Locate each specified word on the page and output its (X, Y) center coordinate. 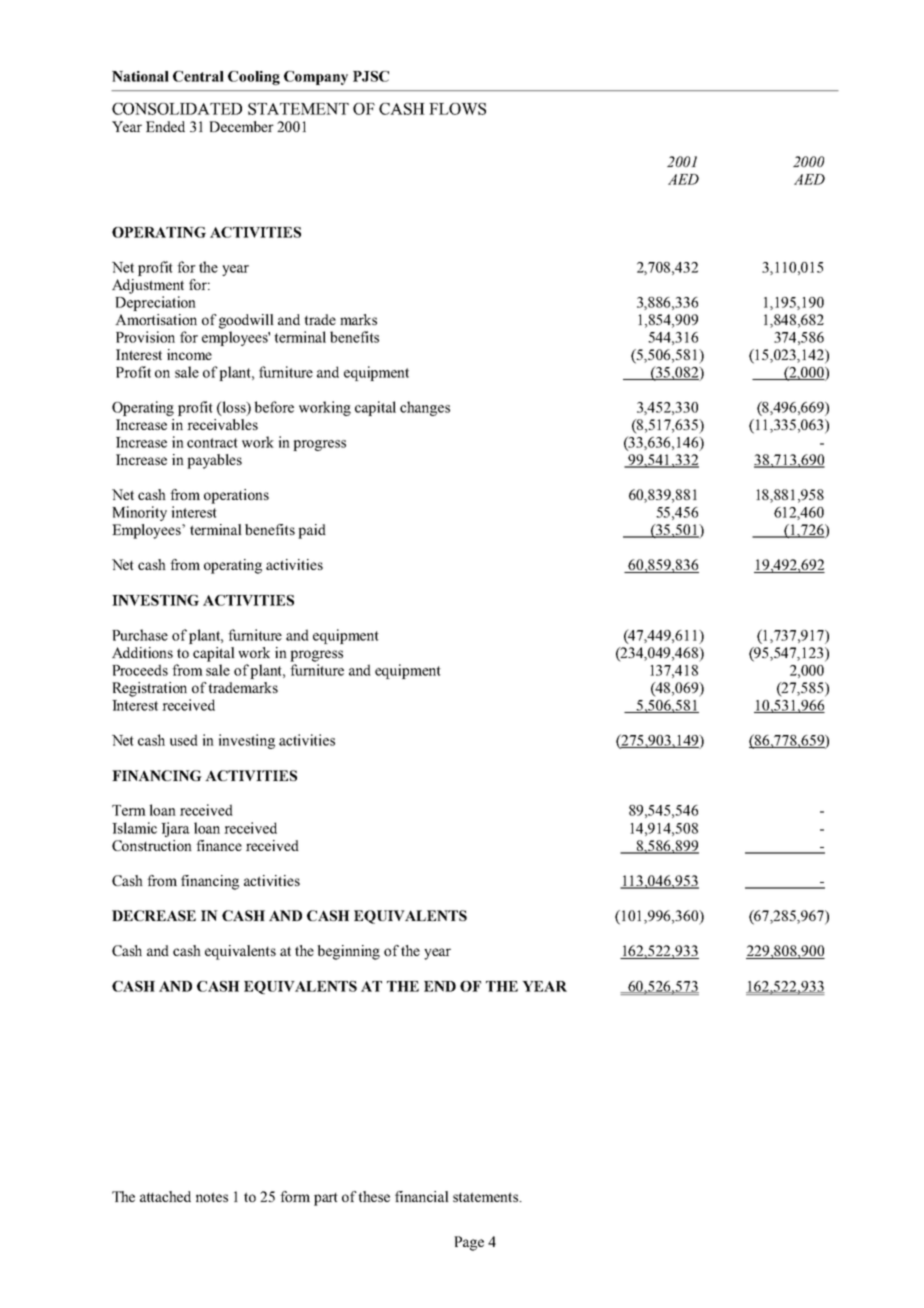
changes (425, 408)
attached (165, 1196)
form (295, 1196)
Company (316, 78)
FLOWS (457, 109)
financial (422, 1196)
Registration (149, 689)
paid (312, 531)
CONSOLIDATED (177, 109)
